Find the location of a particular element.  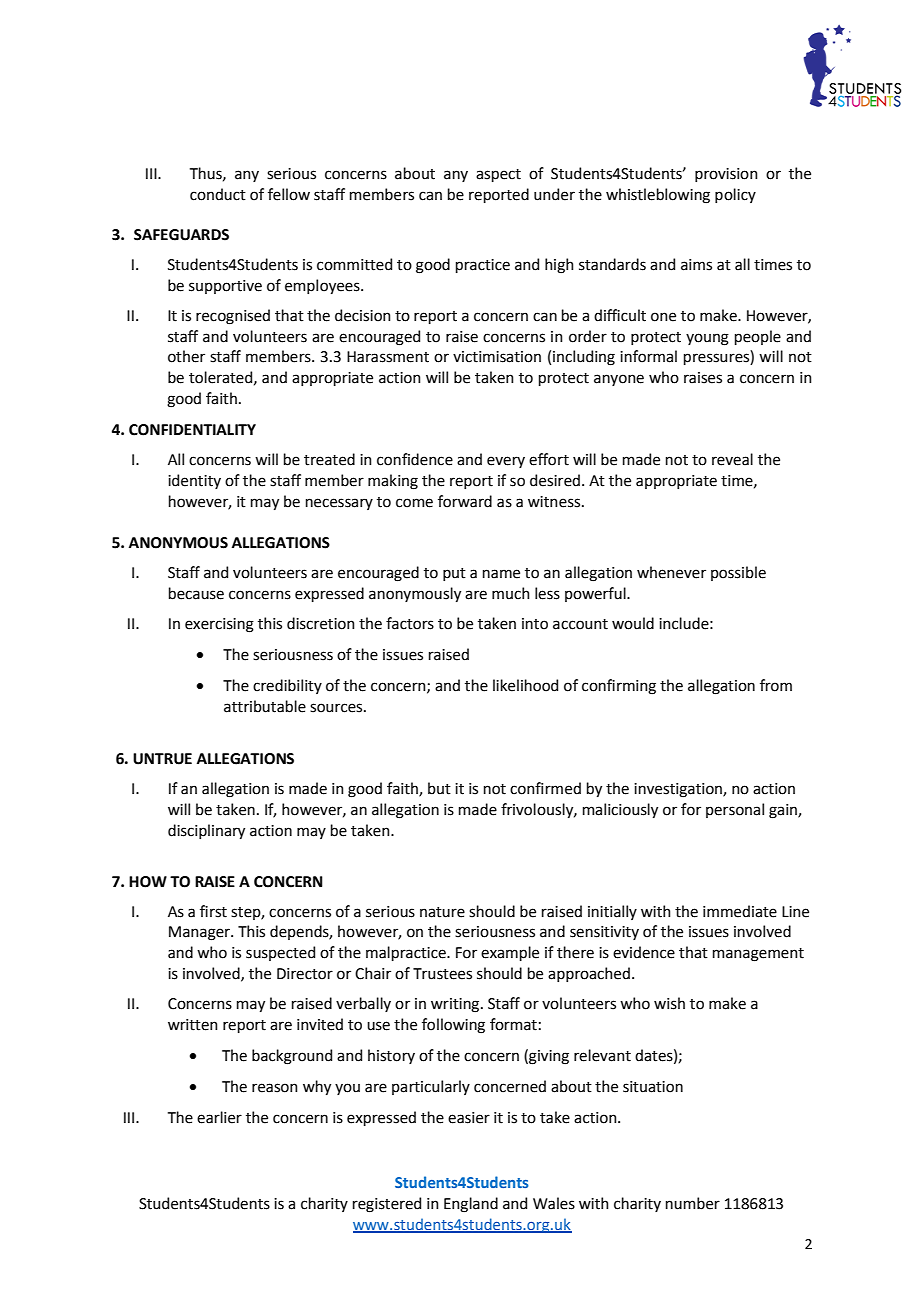

earlier is located at coordinates (219, 1117).
